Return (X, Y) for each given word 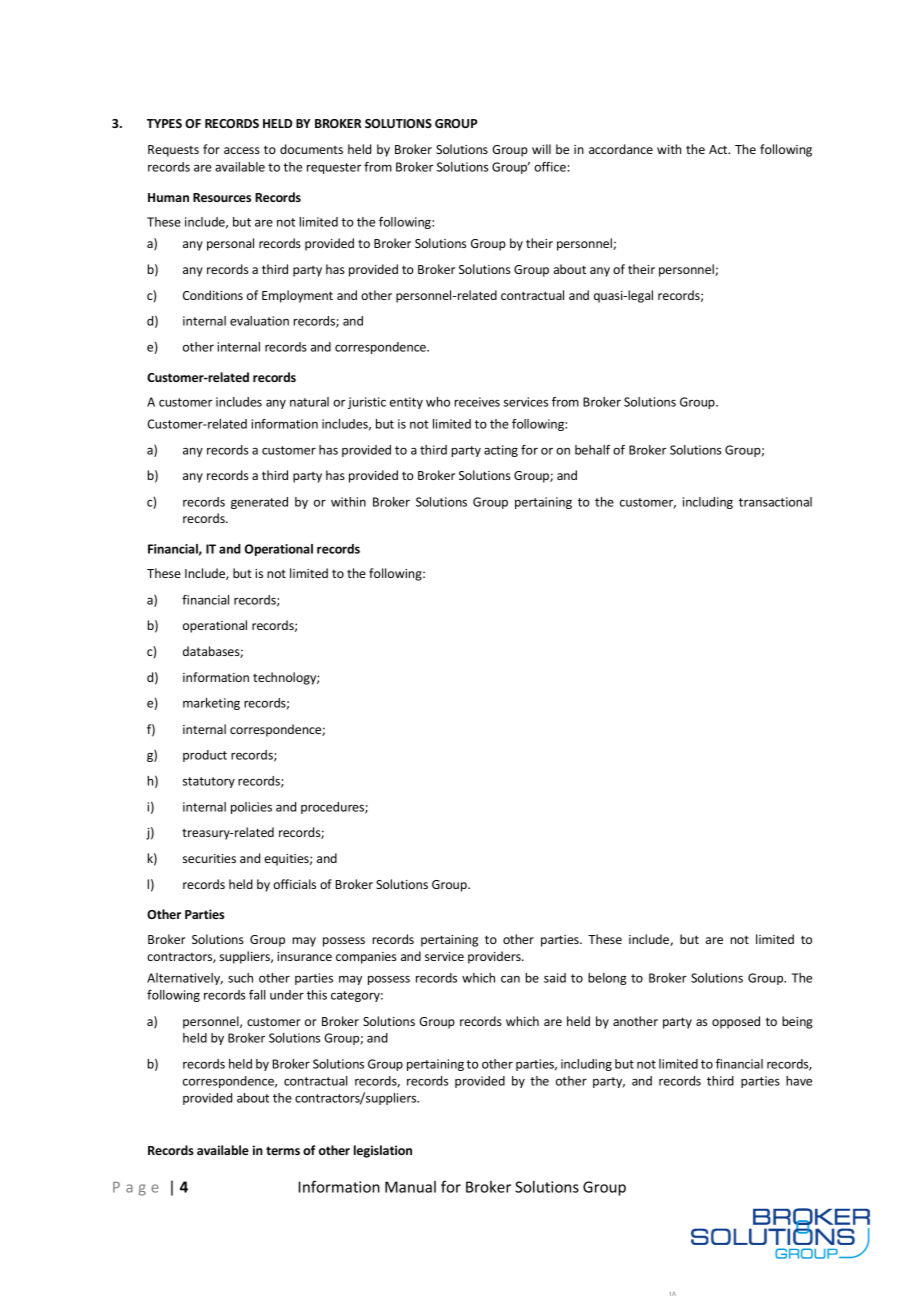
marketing (211, 704)
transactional (775, 502)
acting (501, 451)
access (242, 150)
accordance (621, 149)
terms (283, 1150)
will (541, 149)
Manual (410, 1187)
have (799, 1081)
